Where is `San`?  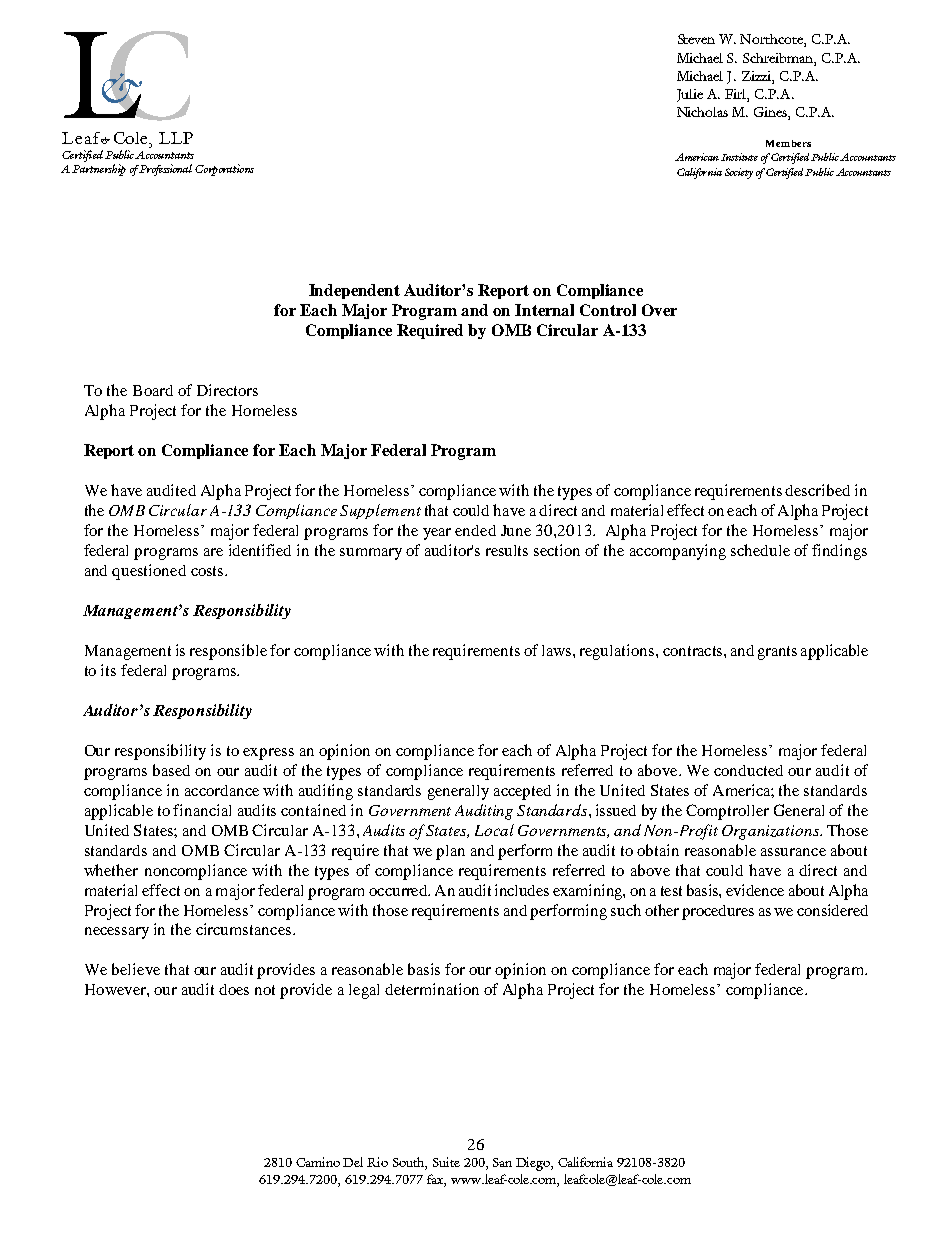 San is located at coordinates (502, 1162).
